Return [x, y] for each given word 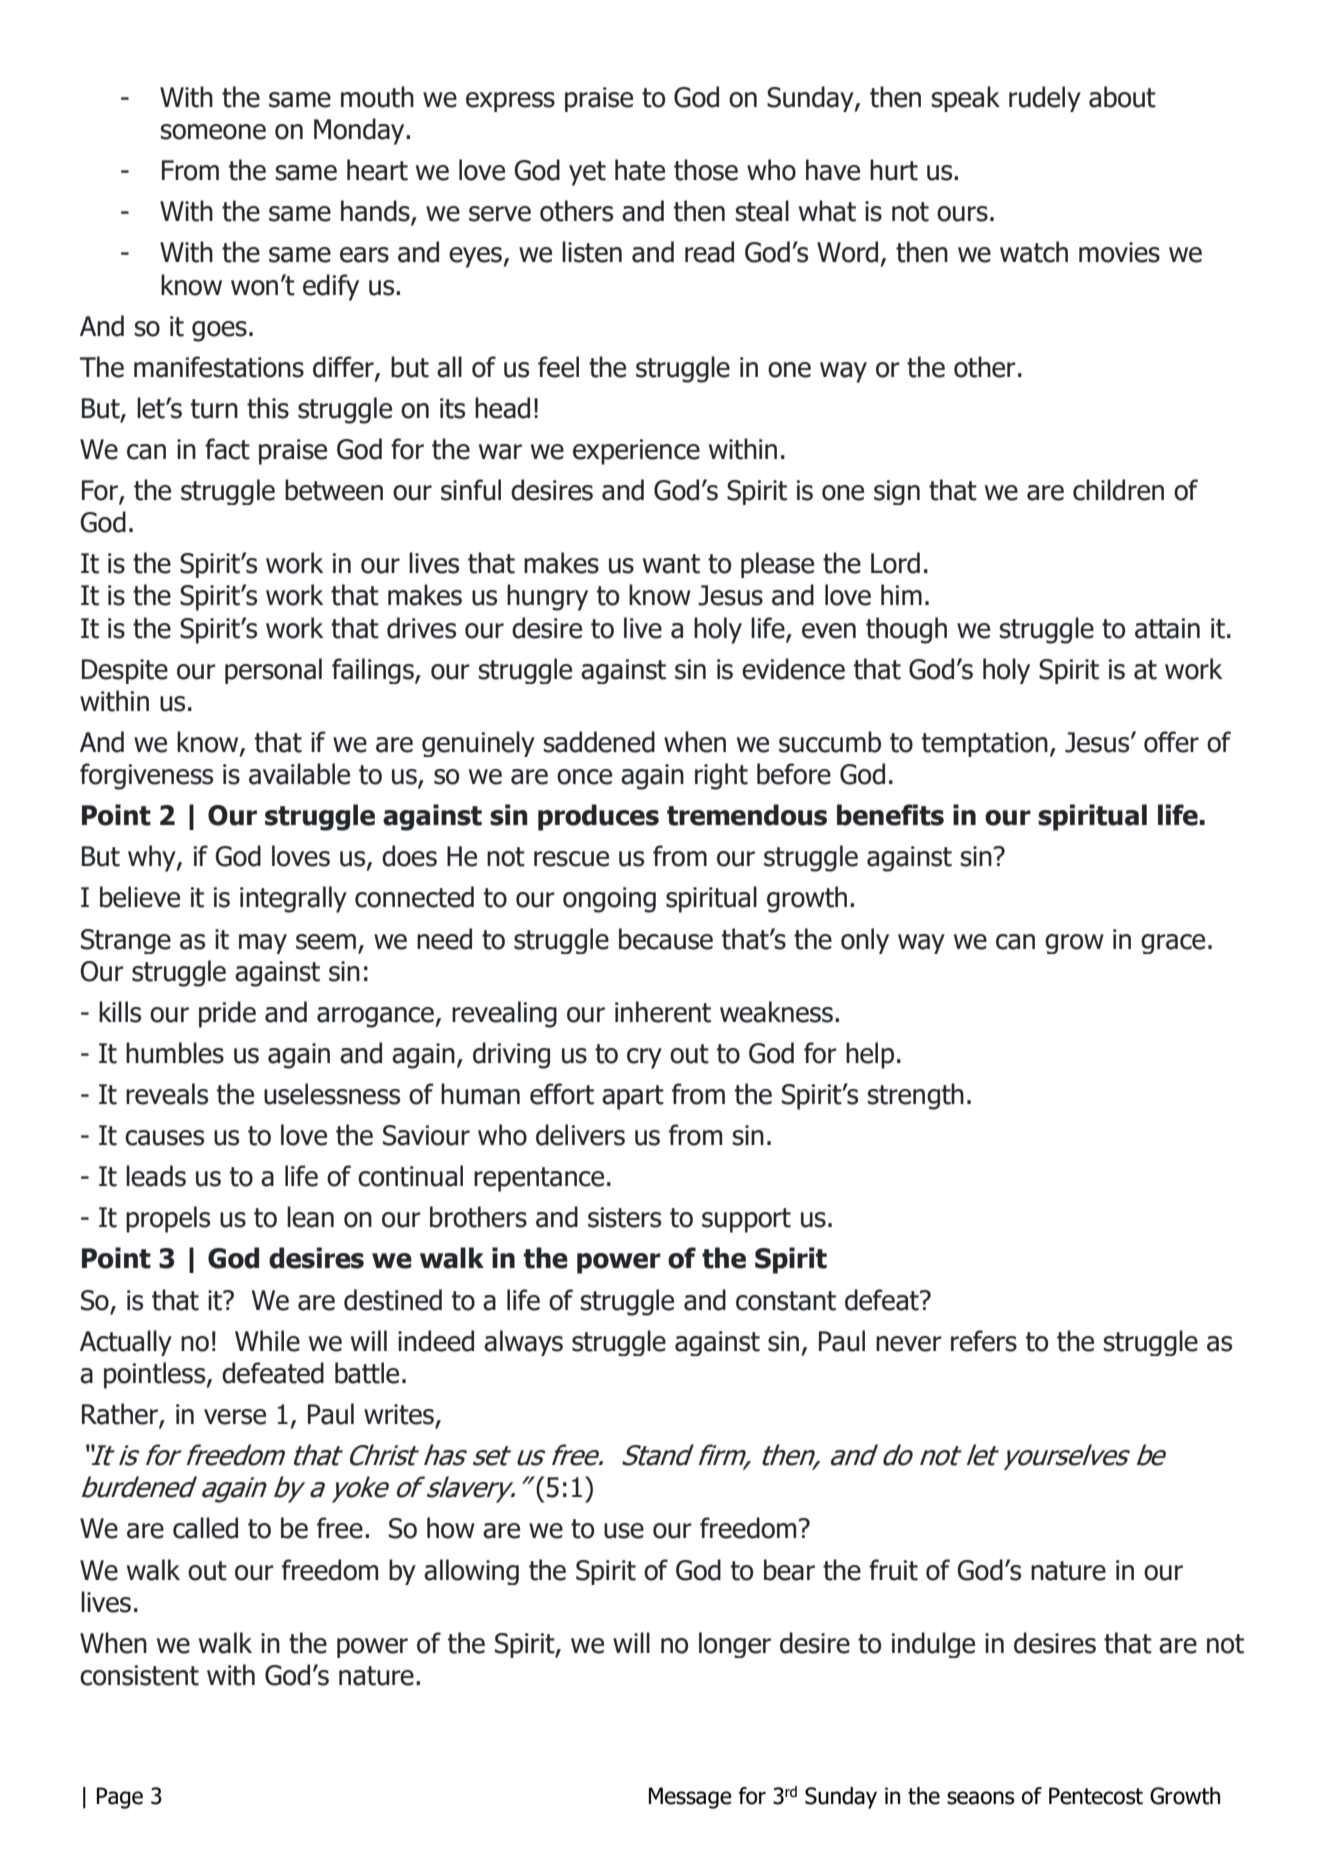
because [666, 939]
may [263, 944]
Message [690, 1798]
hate [640, 170]
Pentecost [1096, 1796]
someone [213, 132]
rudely [1045, 99]
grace [1173, 944]
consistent [139, 1675]
